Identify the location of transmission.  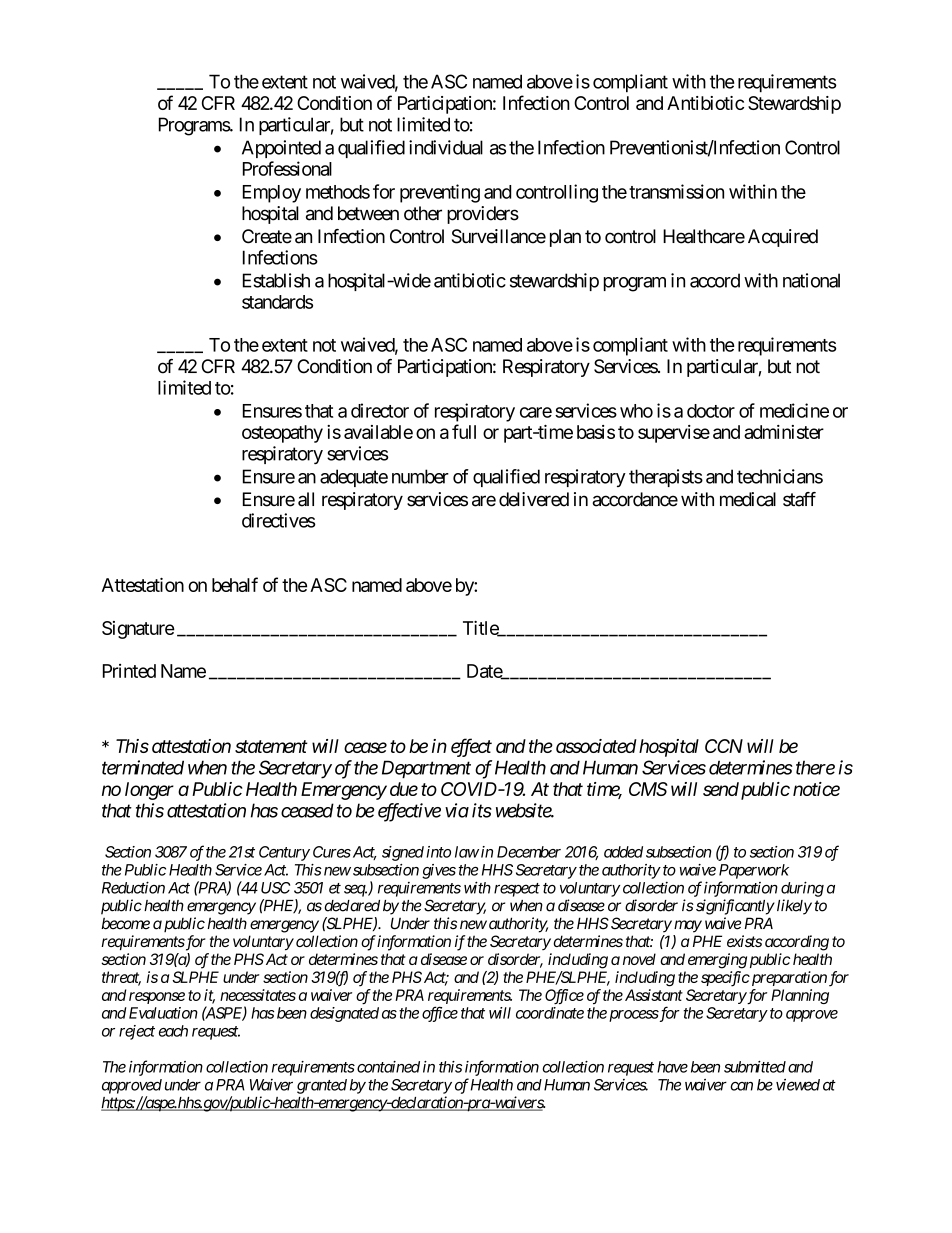
(676, 191).
